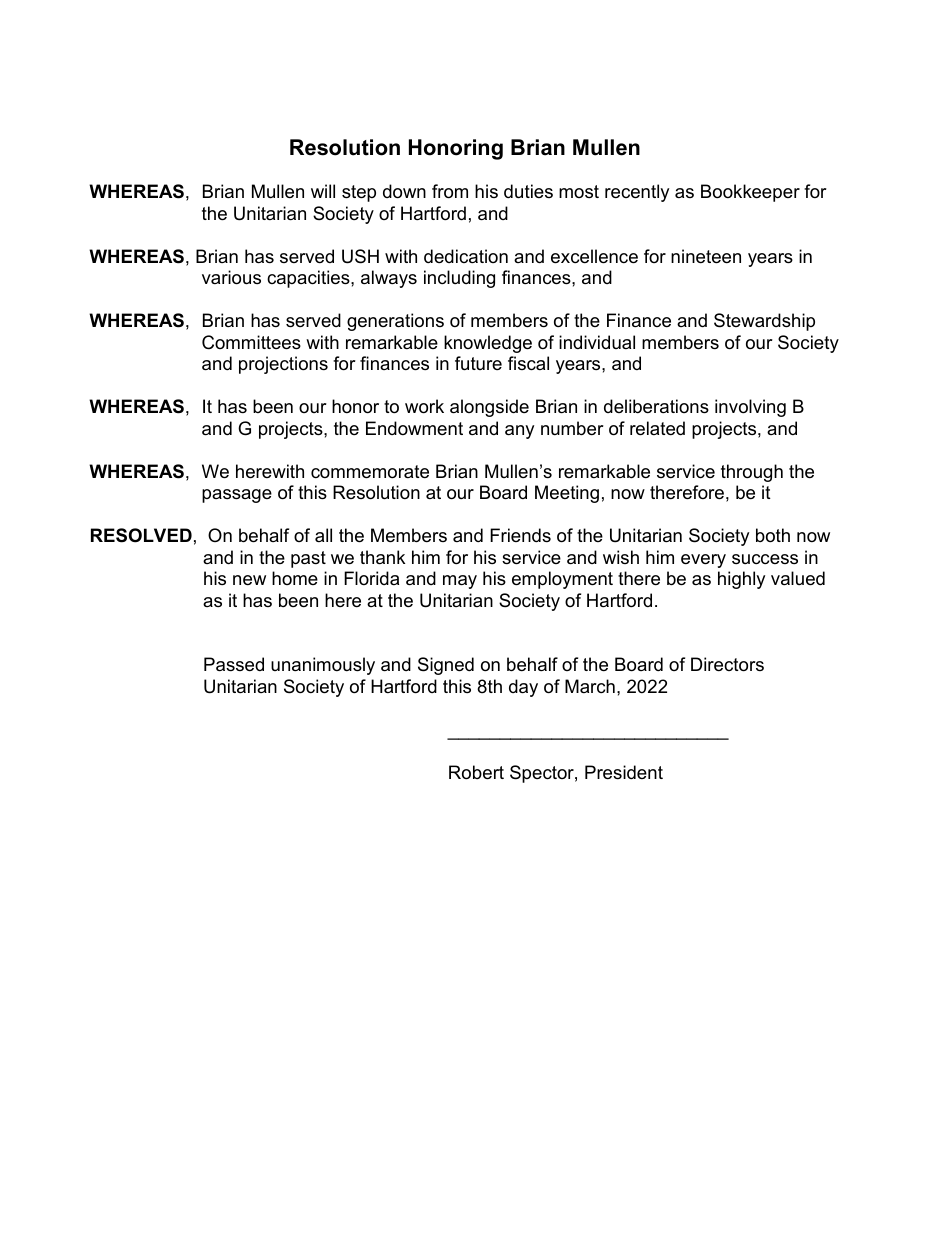  What do you see at coordinates (750, 193) in the screenshot?
I see `Bookkeeper` at bounding box center [750, 193].
